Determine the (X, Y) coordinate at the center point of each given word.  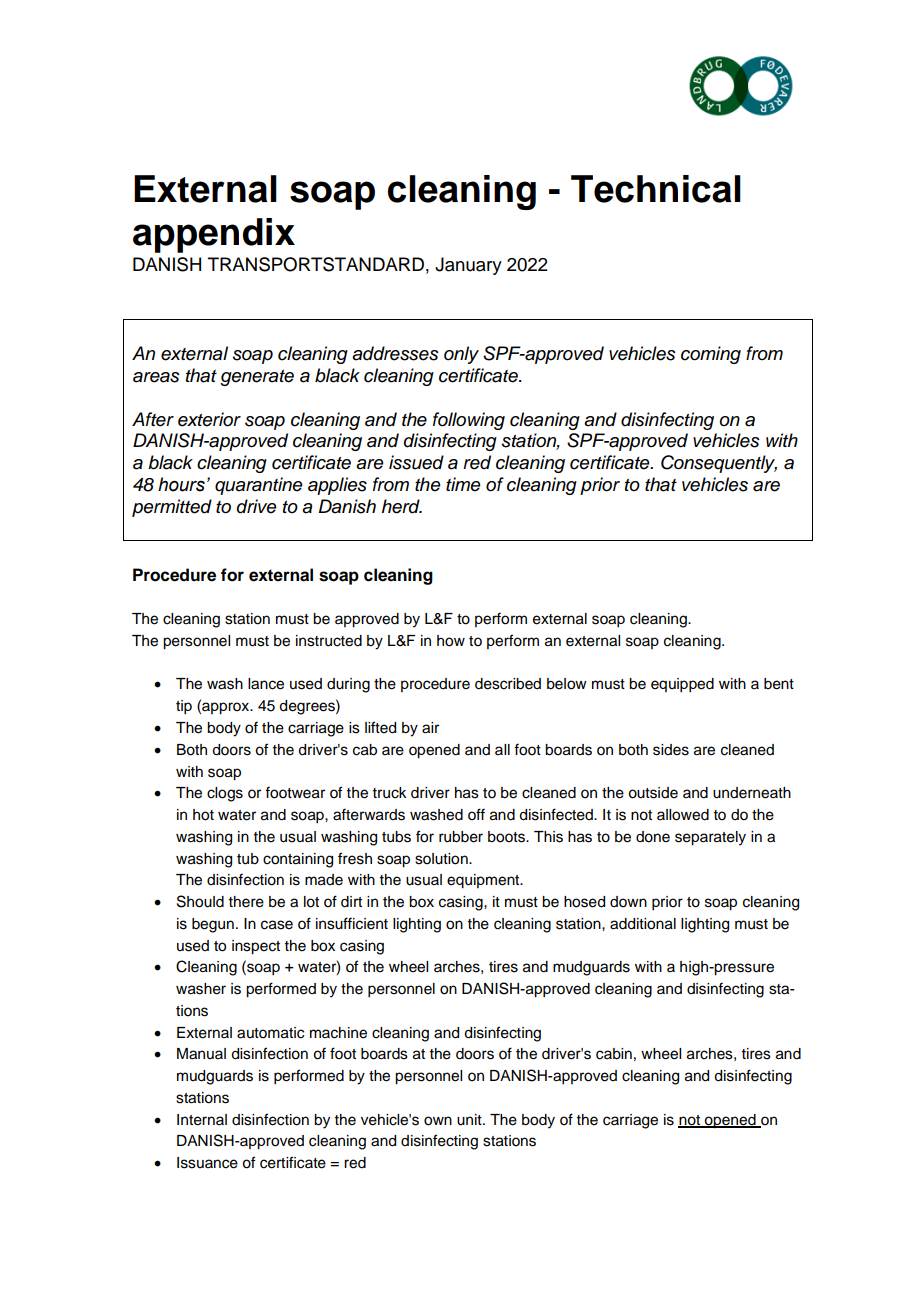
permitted (172, 508)
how (451, 641)
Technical (656, 189)
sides (671, 750)
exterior (209, 419)
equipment (484, 881)
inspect (256, 947)
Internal (202, 1120)
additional (643, 924)
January (468, 266)
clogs (225, 794)
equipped (682, 685)
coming (711, 355)
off (476, 814)
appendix (214, 235)
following (469, 421)
